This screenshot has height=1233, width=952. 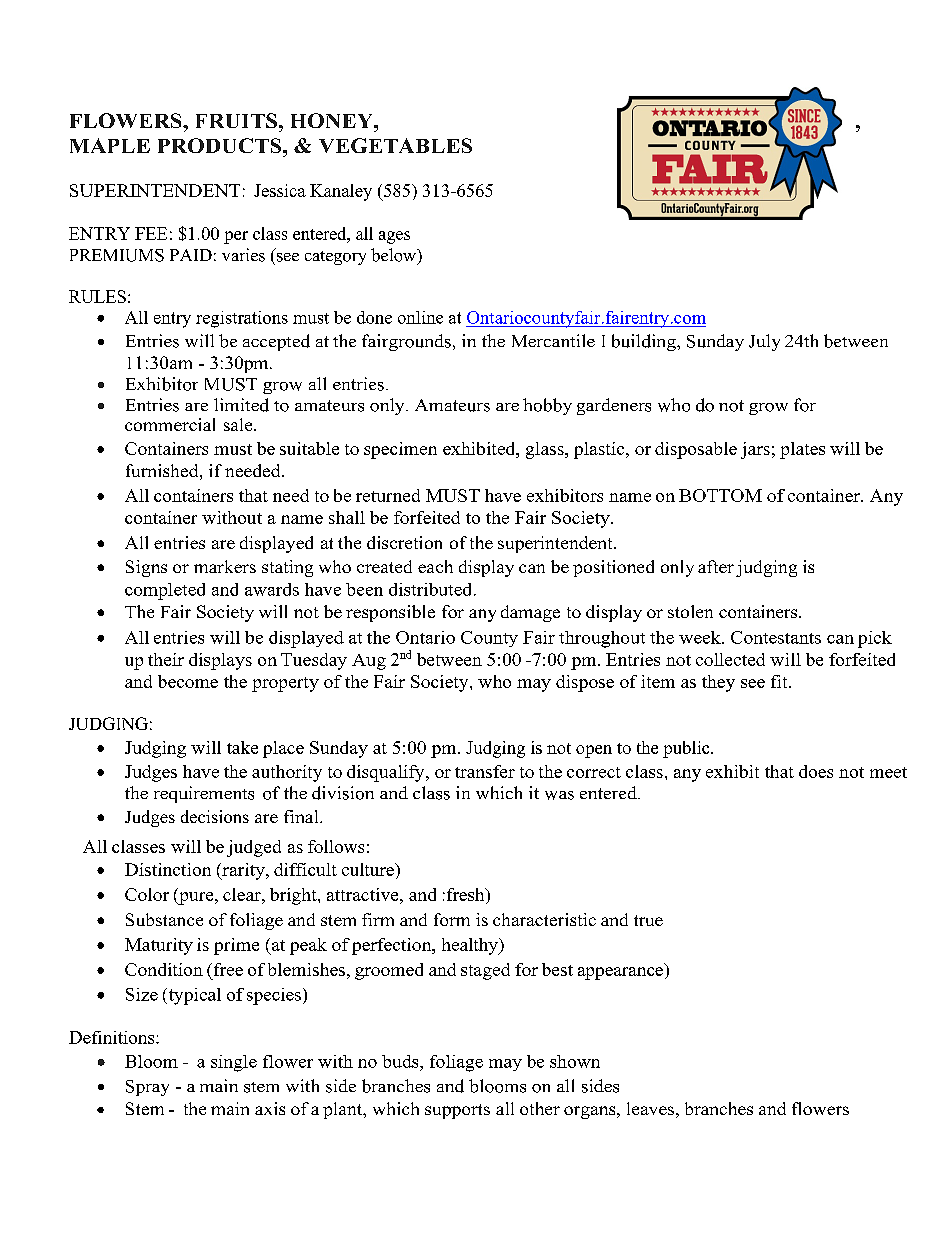 I want to click on VEGETABLES, so click(x=395, y=145).
